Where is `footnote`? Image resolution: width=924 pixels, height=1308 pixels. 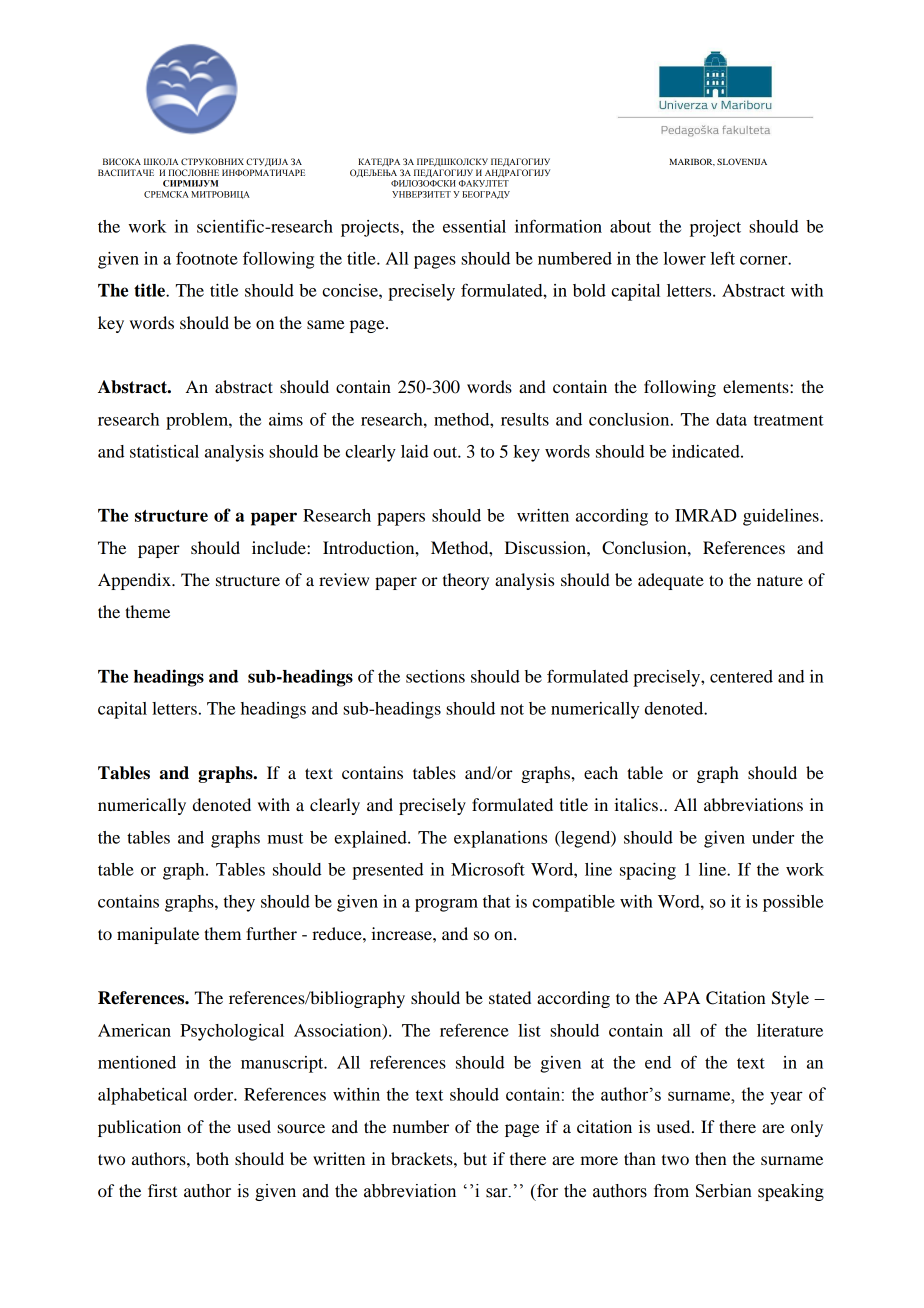 footnote is located at coordinates (207, 258).
